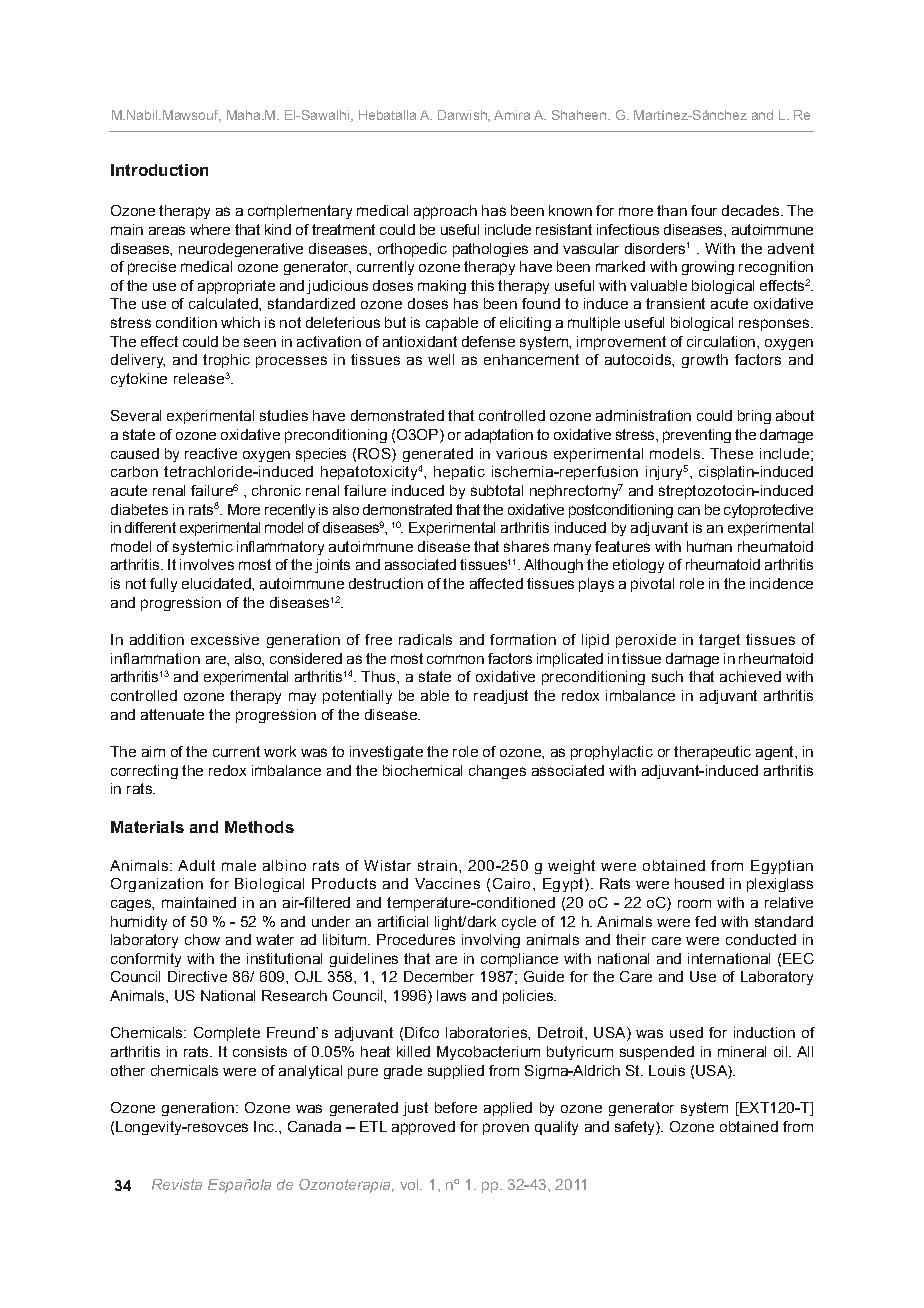  What do you see at coordinates (455, 659) in the page?
I see `common` at bounding box center [455, 659].
